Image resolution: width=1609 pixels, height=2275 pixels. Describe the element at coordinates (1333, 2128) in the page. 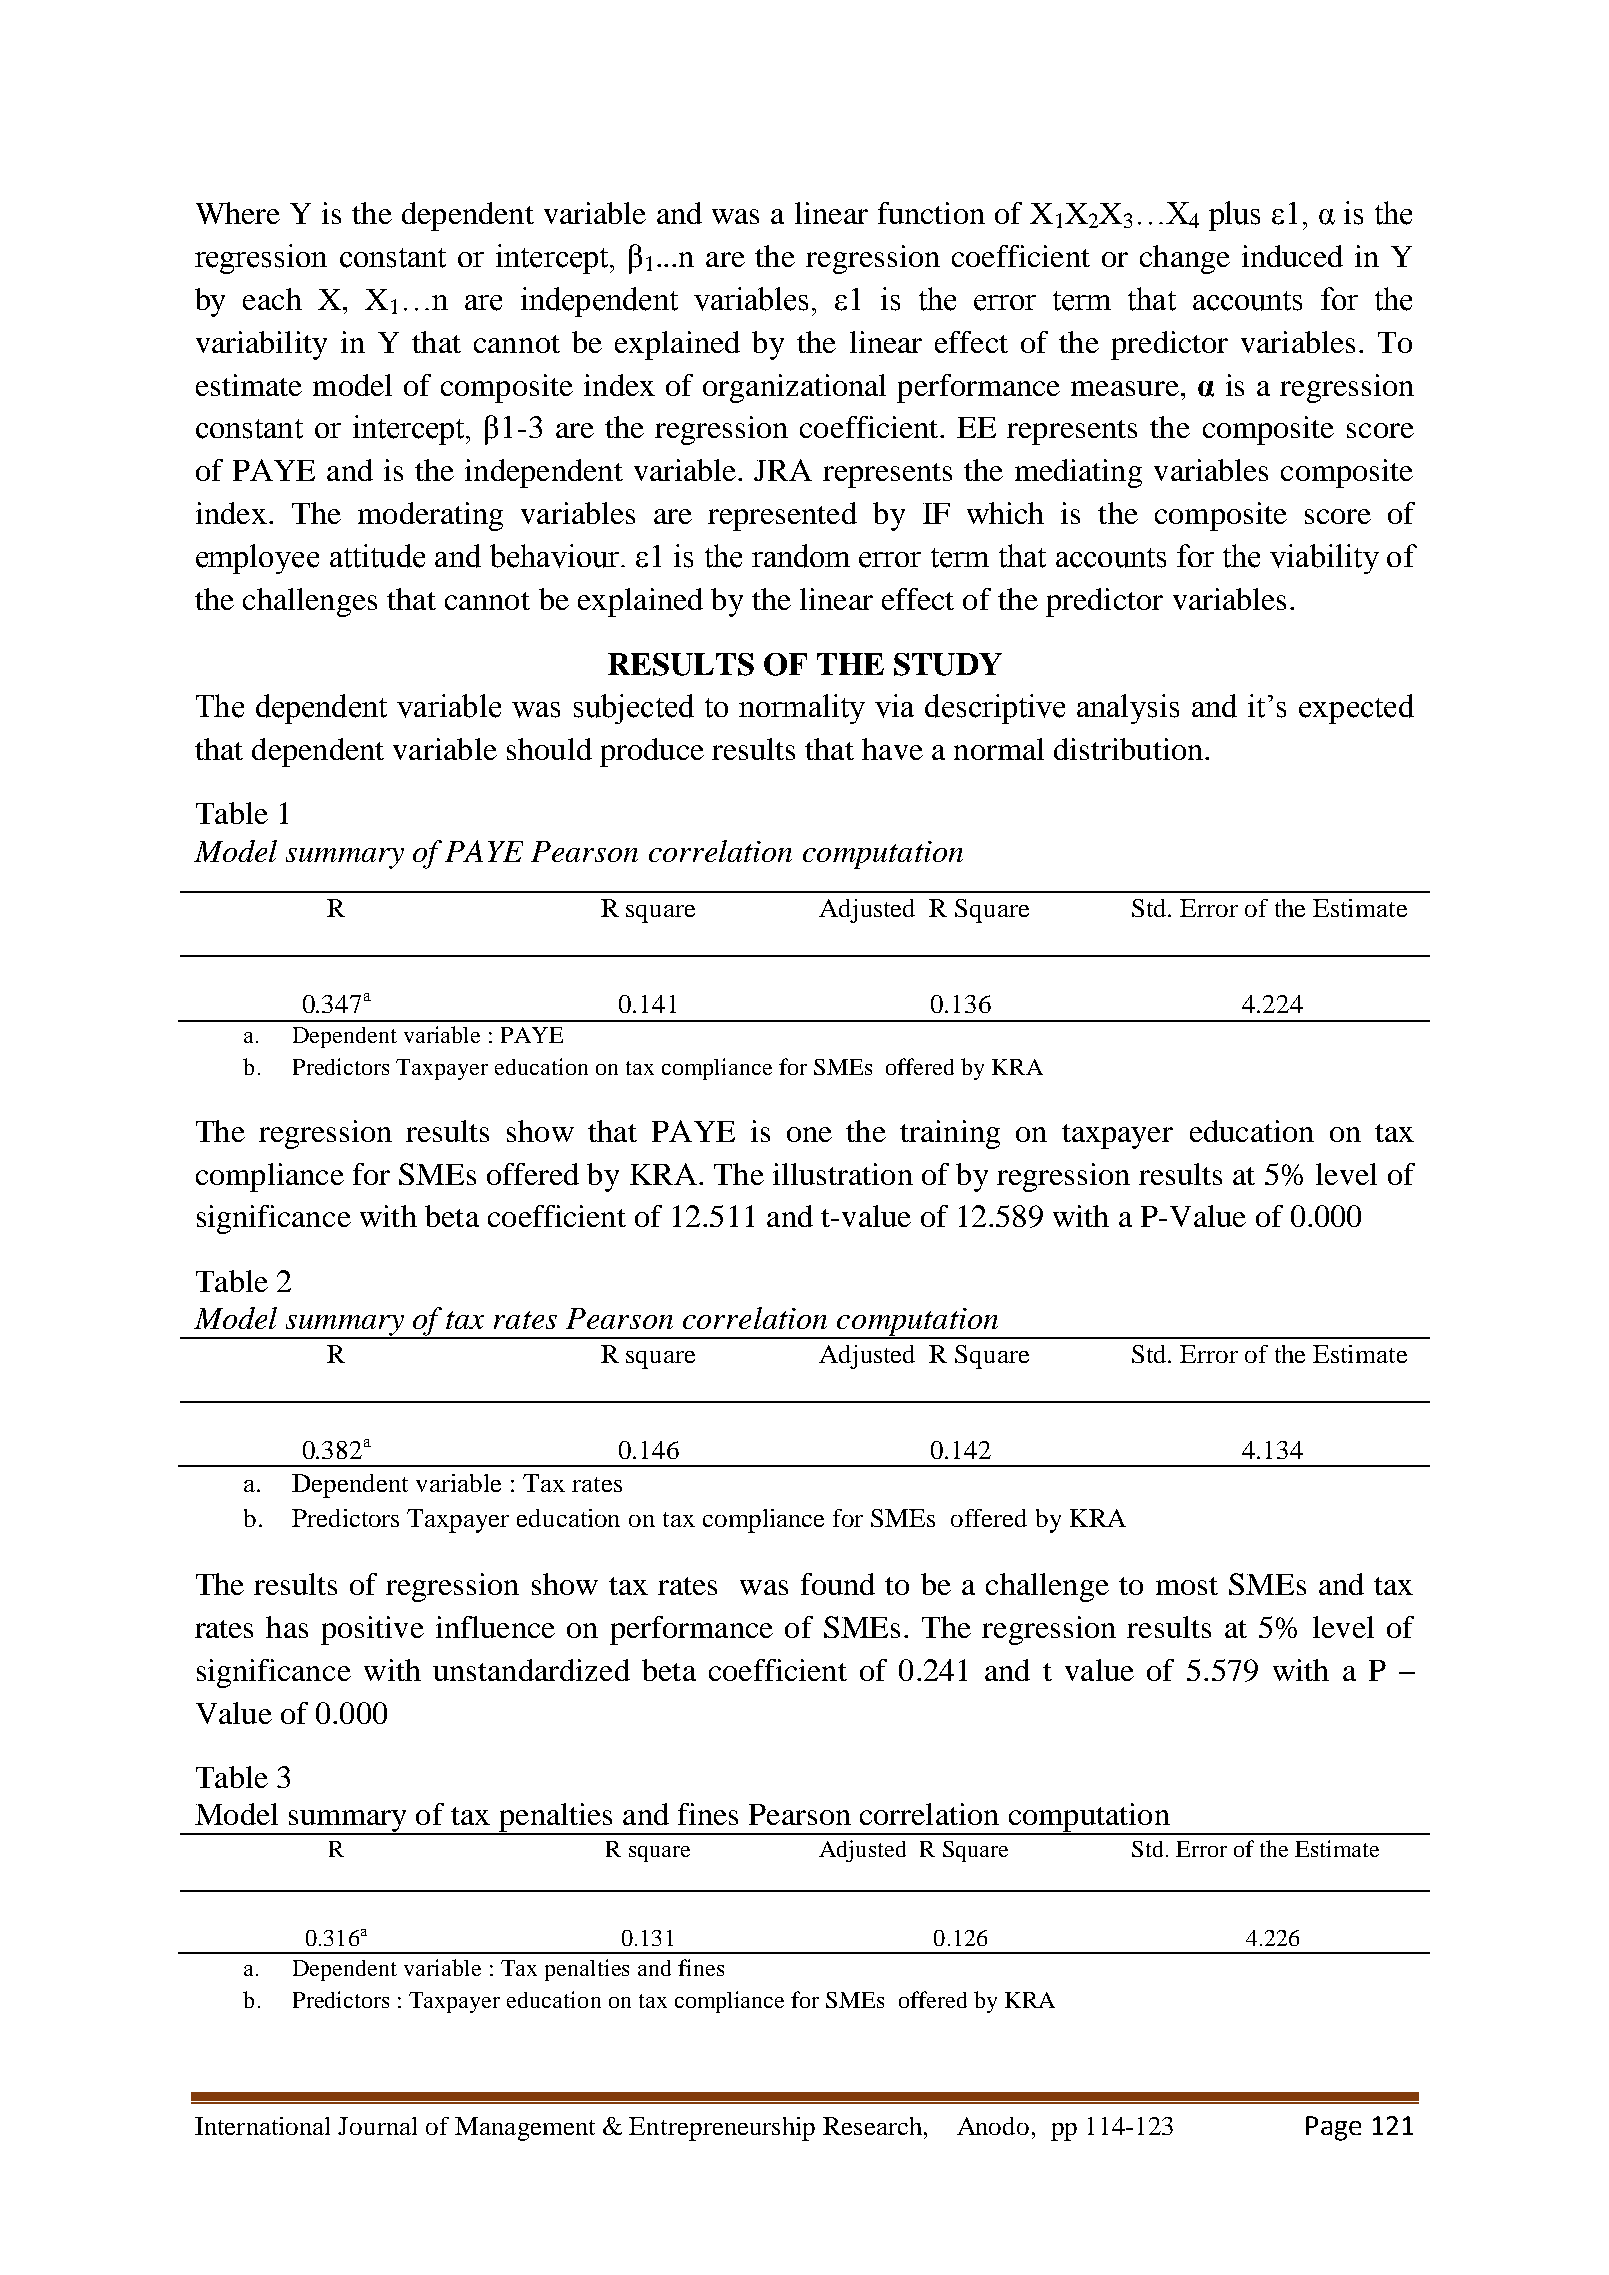

I see `Page` at that location.
